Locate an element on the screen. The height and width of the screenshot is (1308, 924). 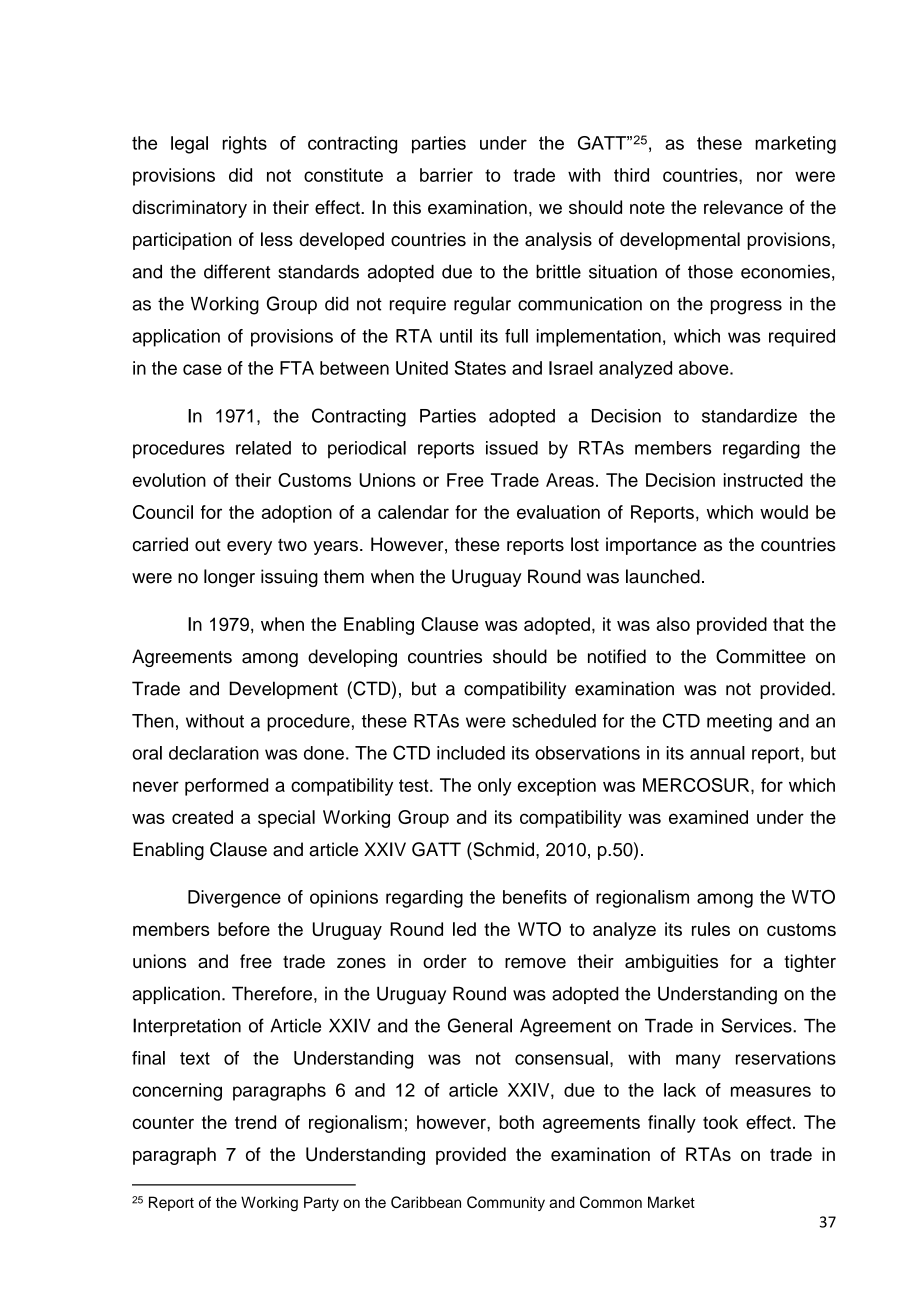
Community is located at coordinates (506, 1203).
